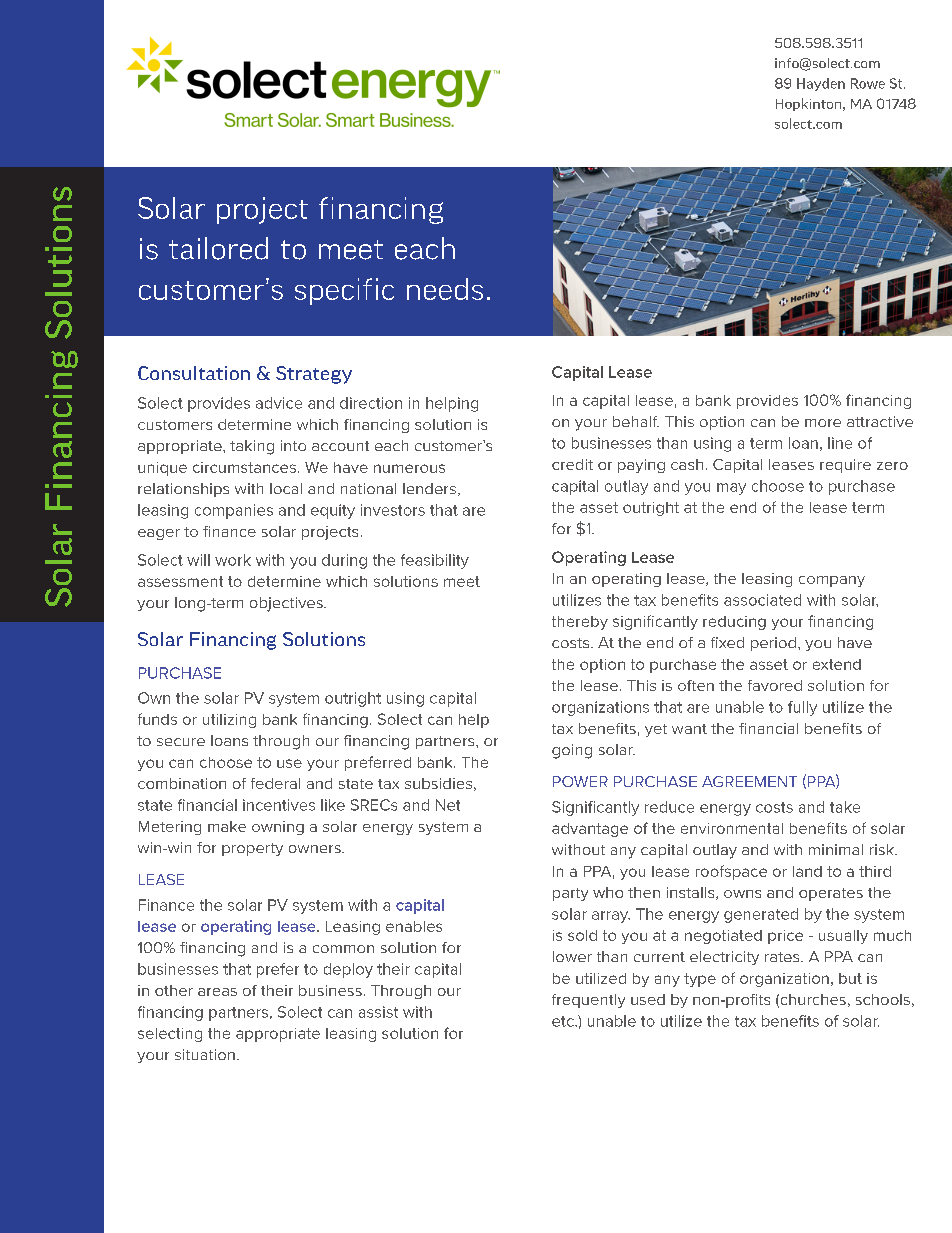  I want to click on company, so click(832, 581).
